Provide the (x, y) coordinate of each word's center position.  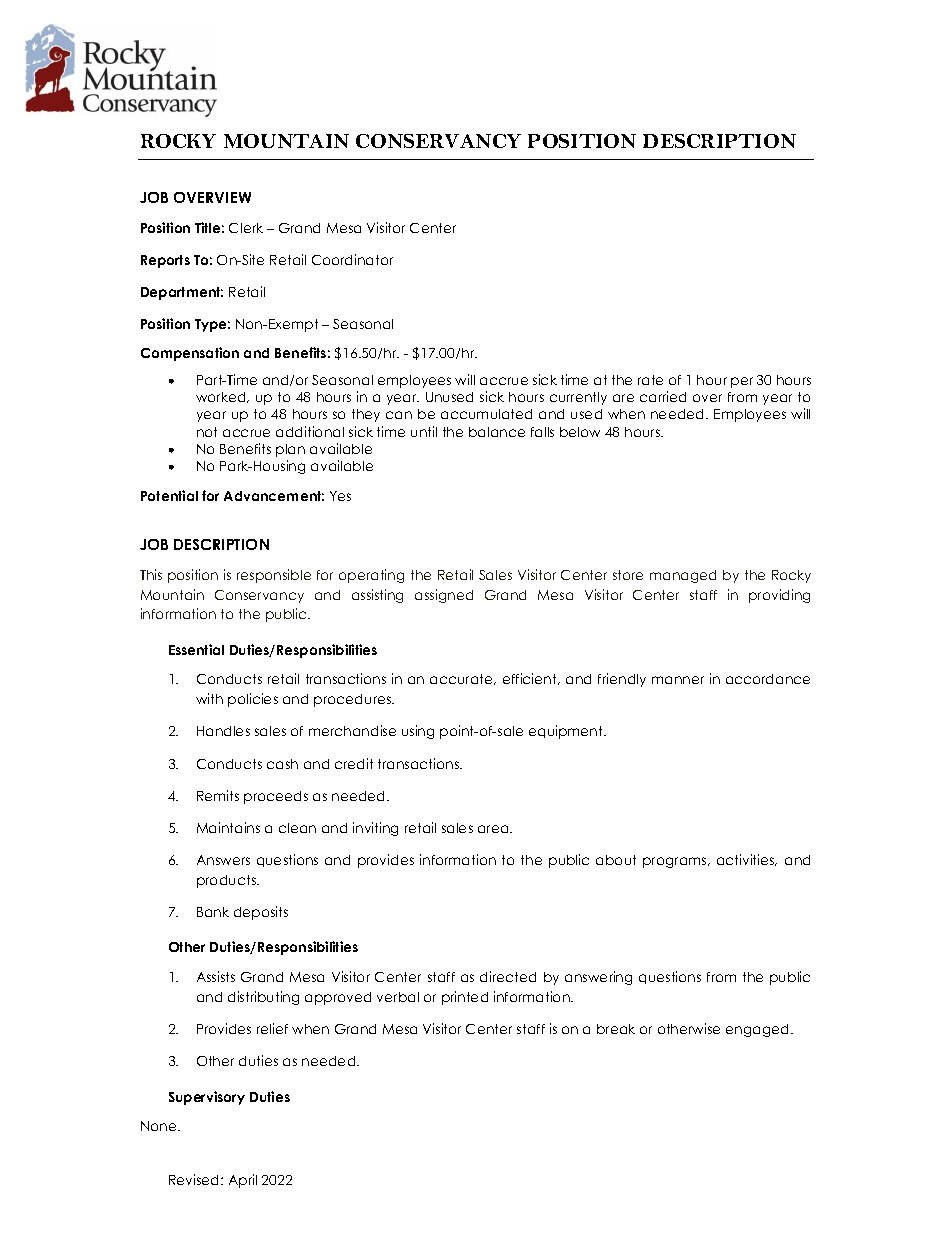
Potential (169, 495)
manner (678, 680)
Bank (213, 912)
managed (683, 576)
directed (508, 976)
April (243, 1181)
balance (497, 432)
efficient (531, 679)
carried (663, 396)
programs (676, 862)
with (209, 698)
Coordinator (352, 259)
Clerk (246, 228)
